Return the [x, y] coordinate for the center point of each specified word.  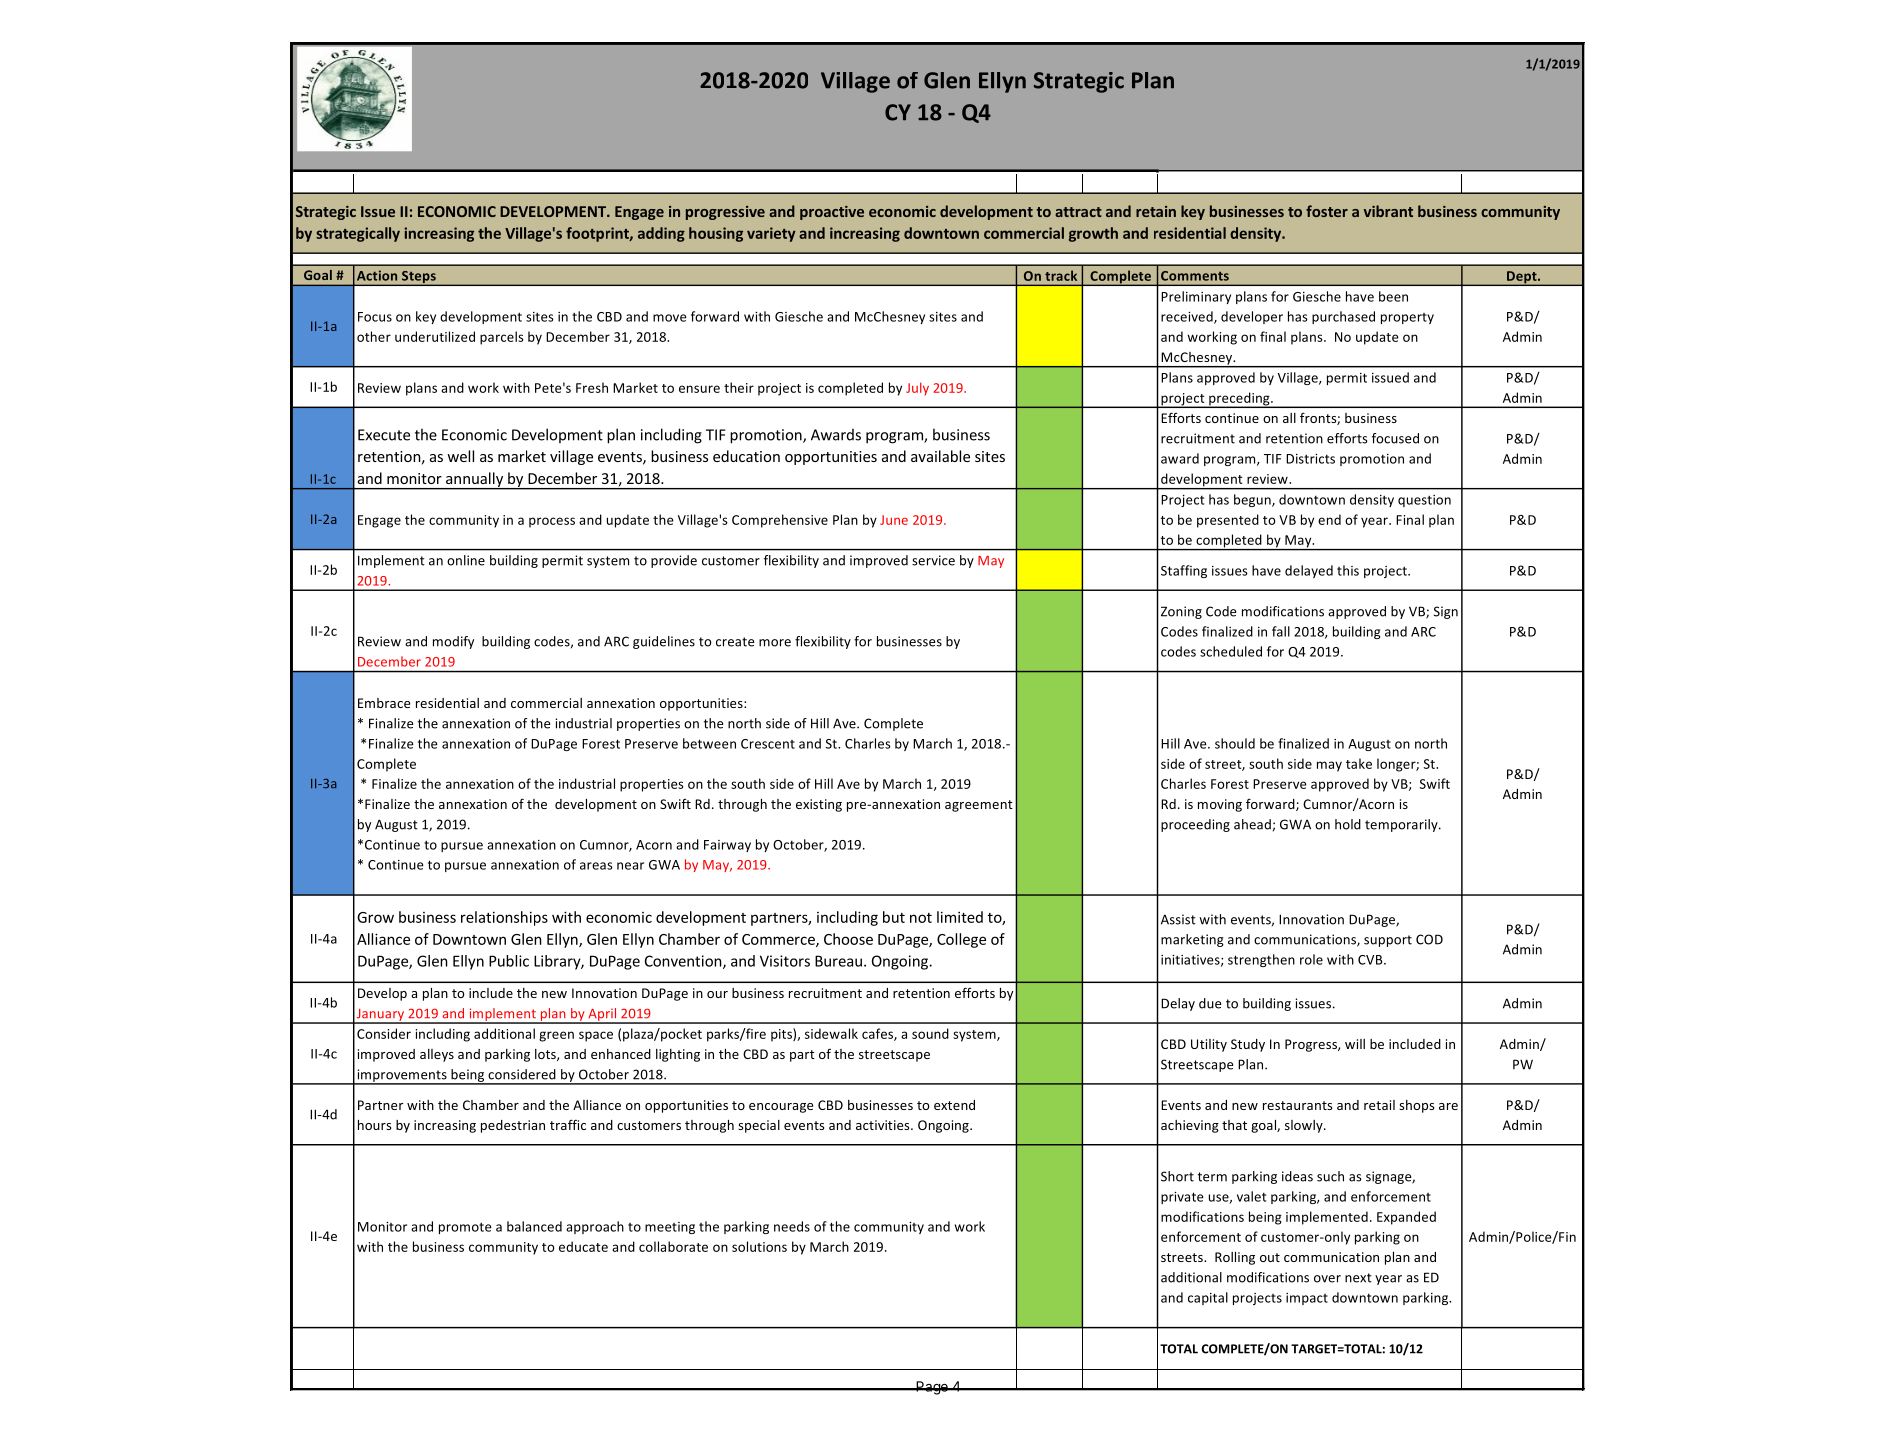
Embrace [384, 703]
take [1359, 763]
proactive [832, 213]
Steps [419, 278]
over [1327, 1279]
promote [465, 1228]
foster [1327, 211]
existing [819, 805]
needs [792, 1226]
